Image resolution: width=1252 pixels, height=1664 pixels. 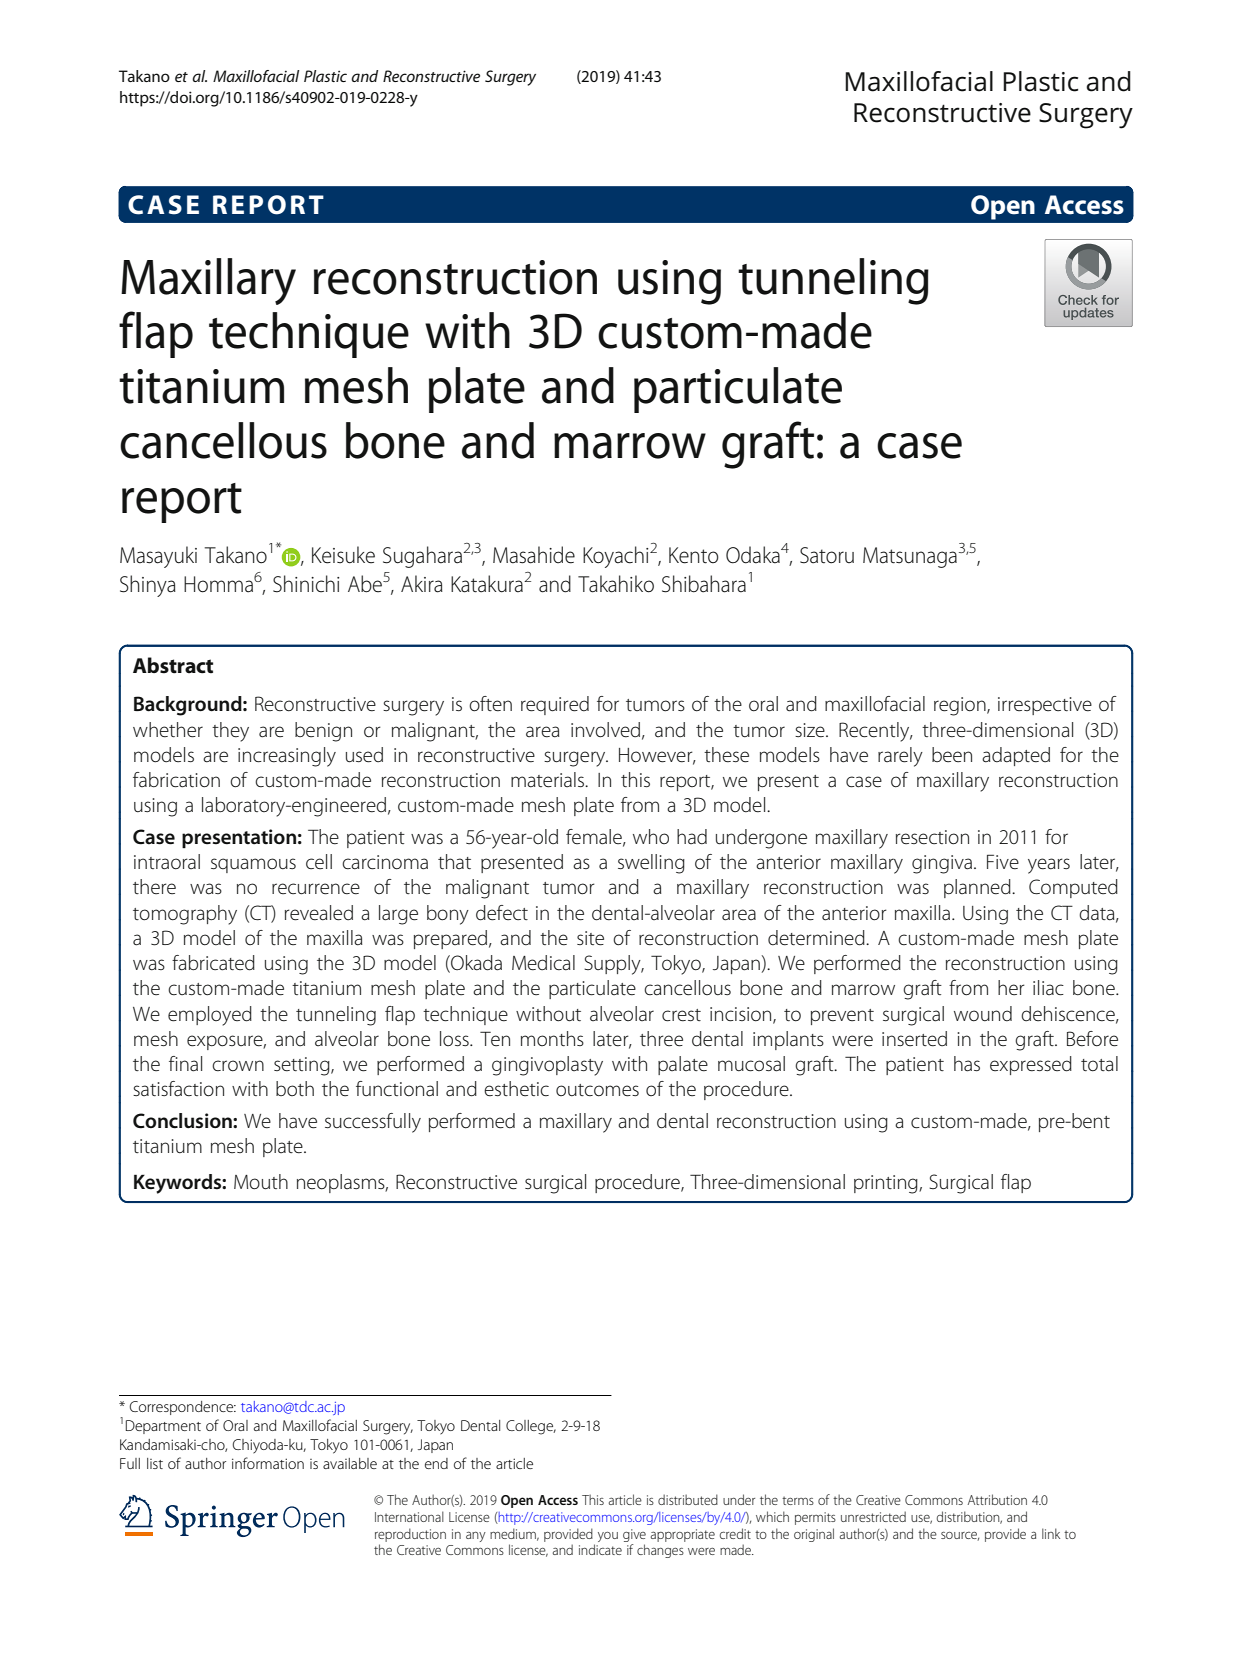 What do you see at coordinates (268, 1463) in the screenshot?
I see `information` at bounding box center [268, 1463].
